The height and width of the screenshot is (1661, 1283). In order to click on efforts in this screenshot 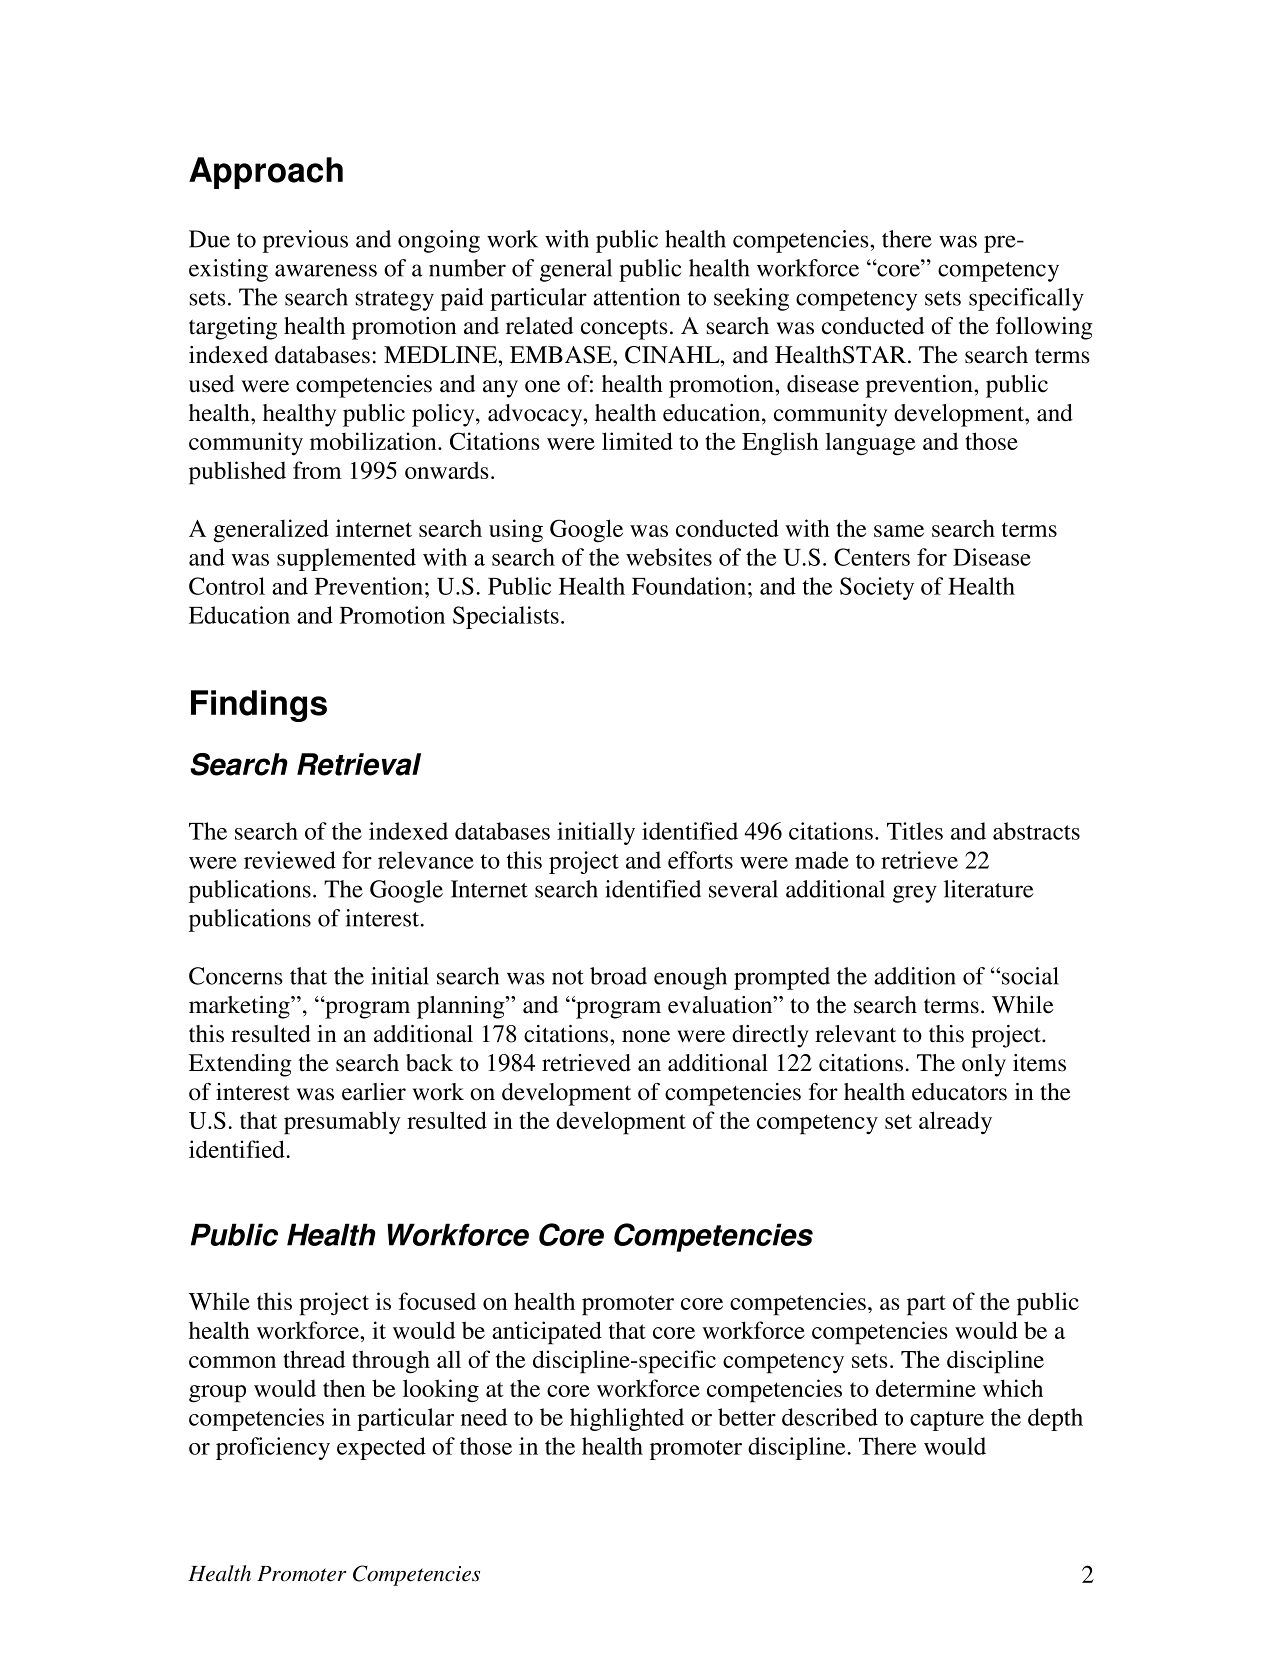, I will do `click(700, 860)`.
